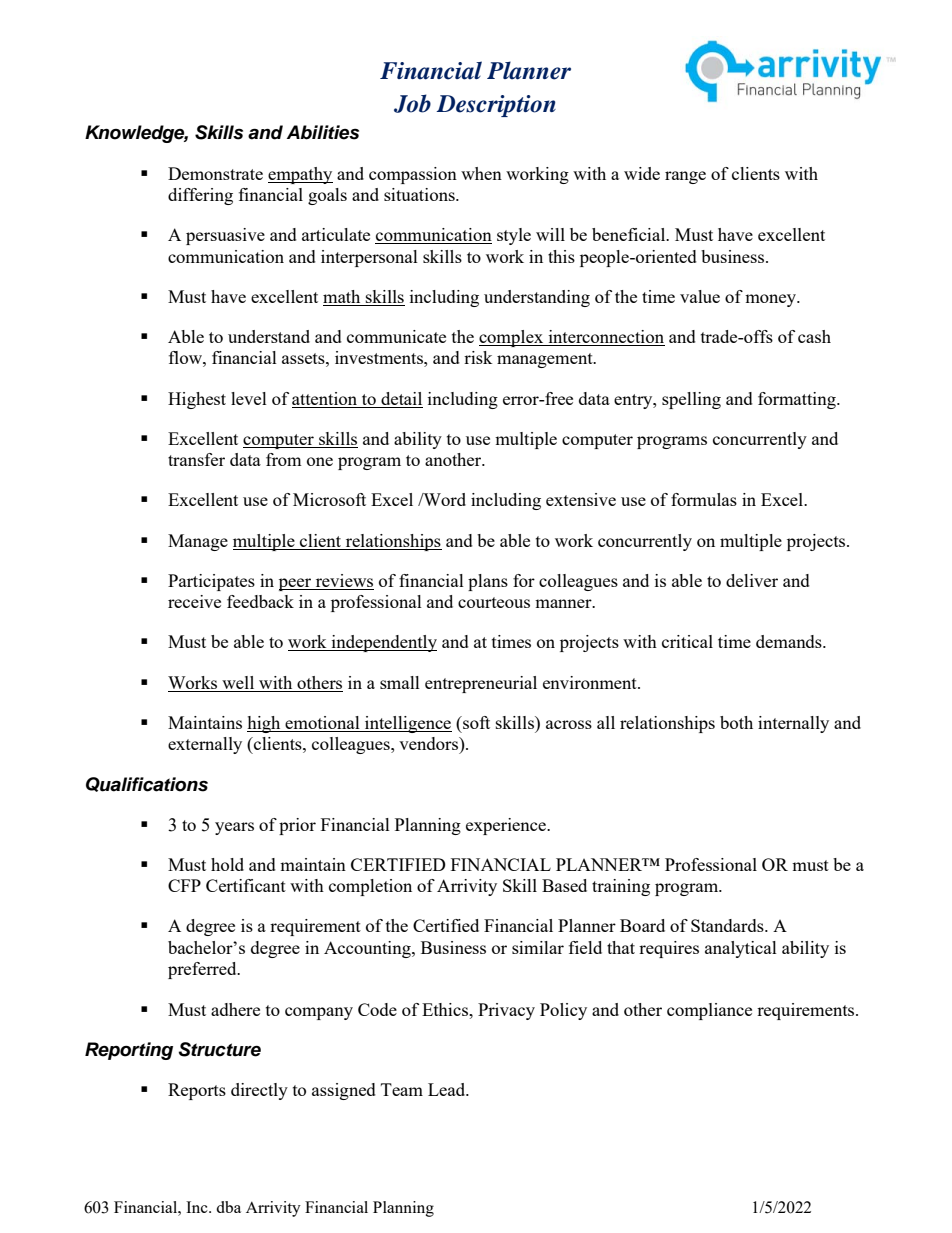  Describe the element at coordinates (752, 580) in the screenshot. I see `deliver` at that location.
